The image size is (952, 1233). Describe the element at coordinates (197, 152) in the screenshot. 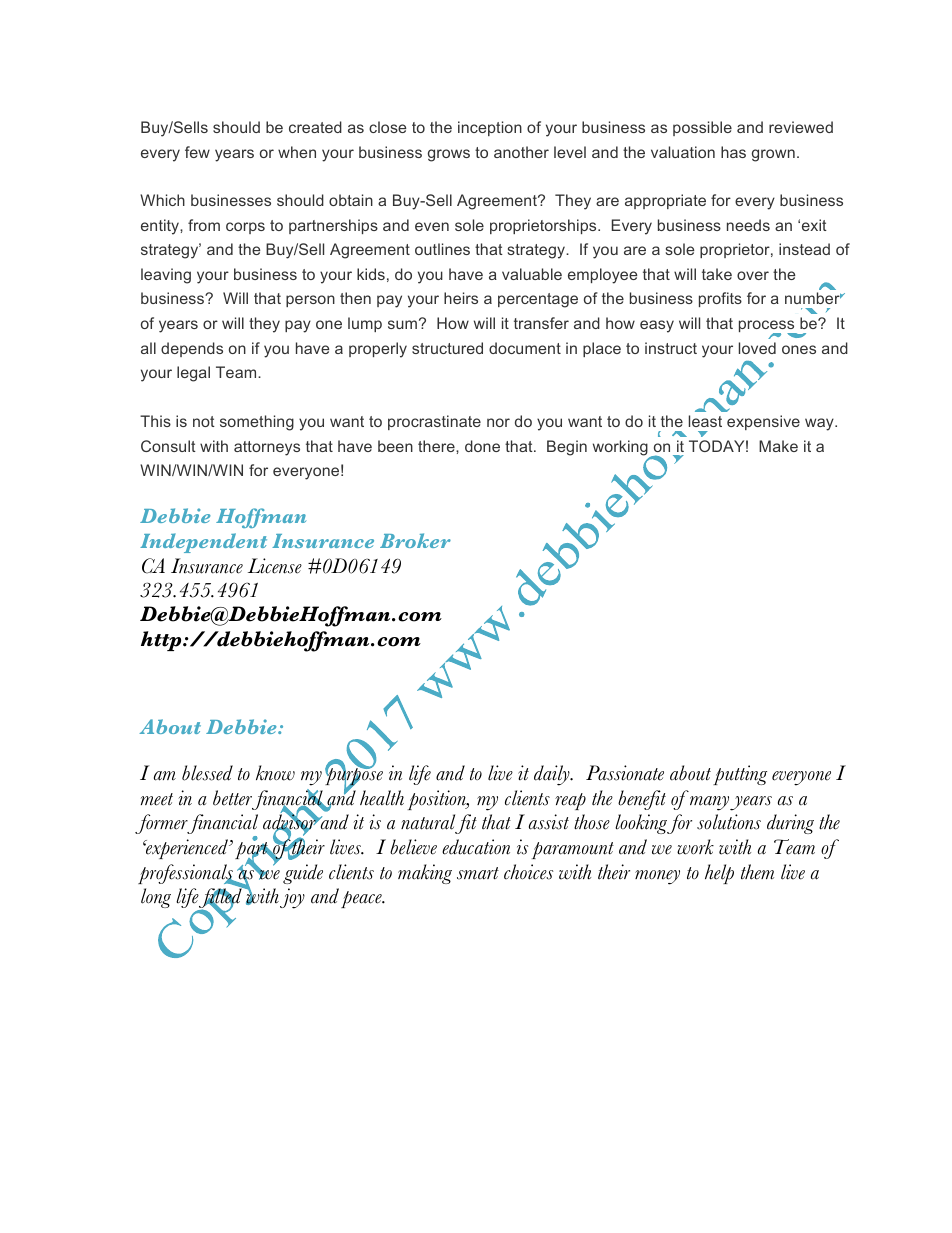

I see `few` at that location.
